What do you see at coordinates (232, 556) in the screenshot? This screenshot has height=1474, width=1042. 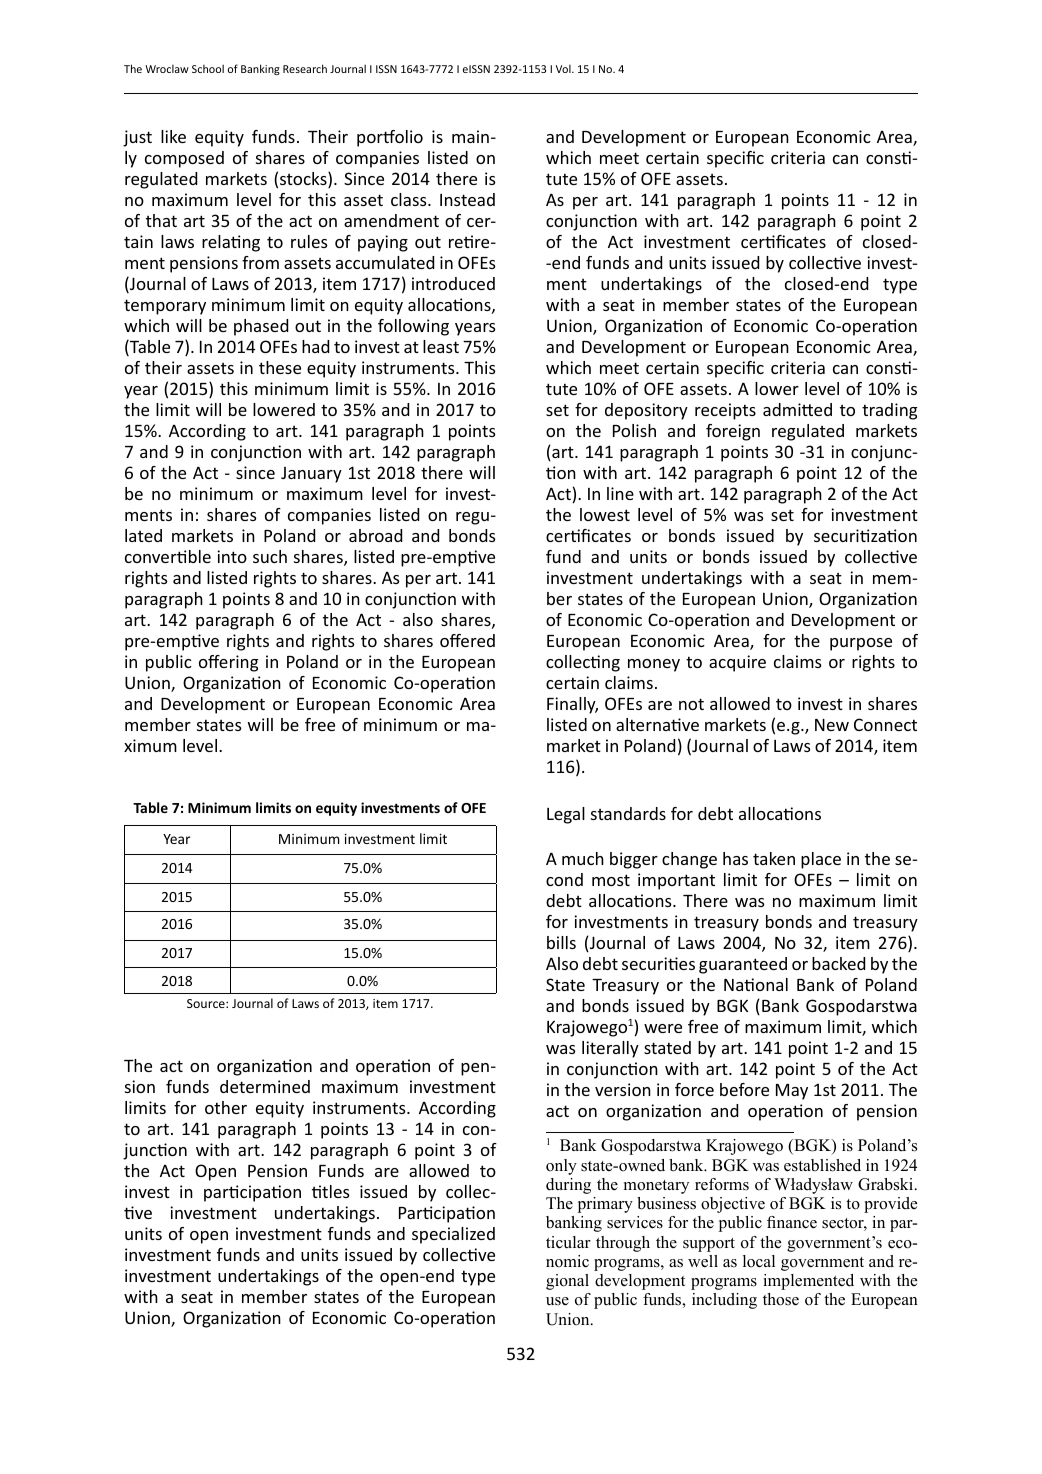 I see `into` at bounding box center [232, 556].
